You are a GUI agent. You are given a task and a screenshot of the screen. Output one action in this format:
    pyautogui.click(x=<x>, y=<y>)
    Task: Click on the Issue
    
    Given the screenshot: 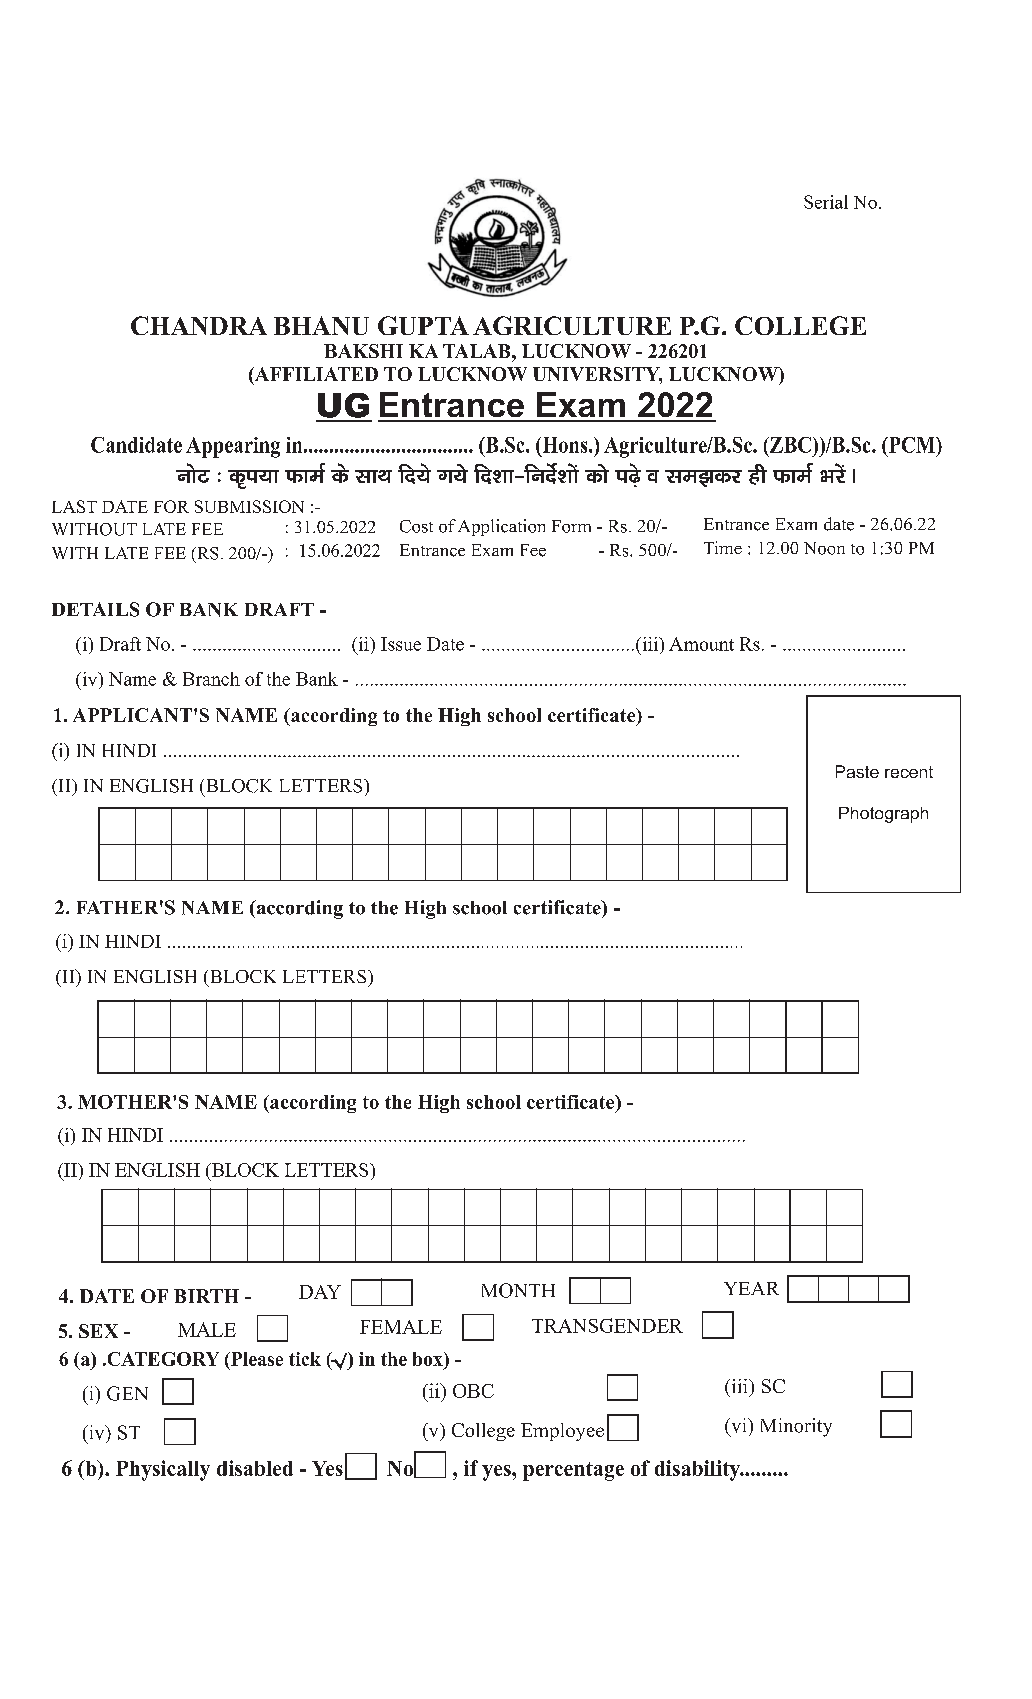 What is the action you would take?
    pyautogui.click(x=401, y=644)
